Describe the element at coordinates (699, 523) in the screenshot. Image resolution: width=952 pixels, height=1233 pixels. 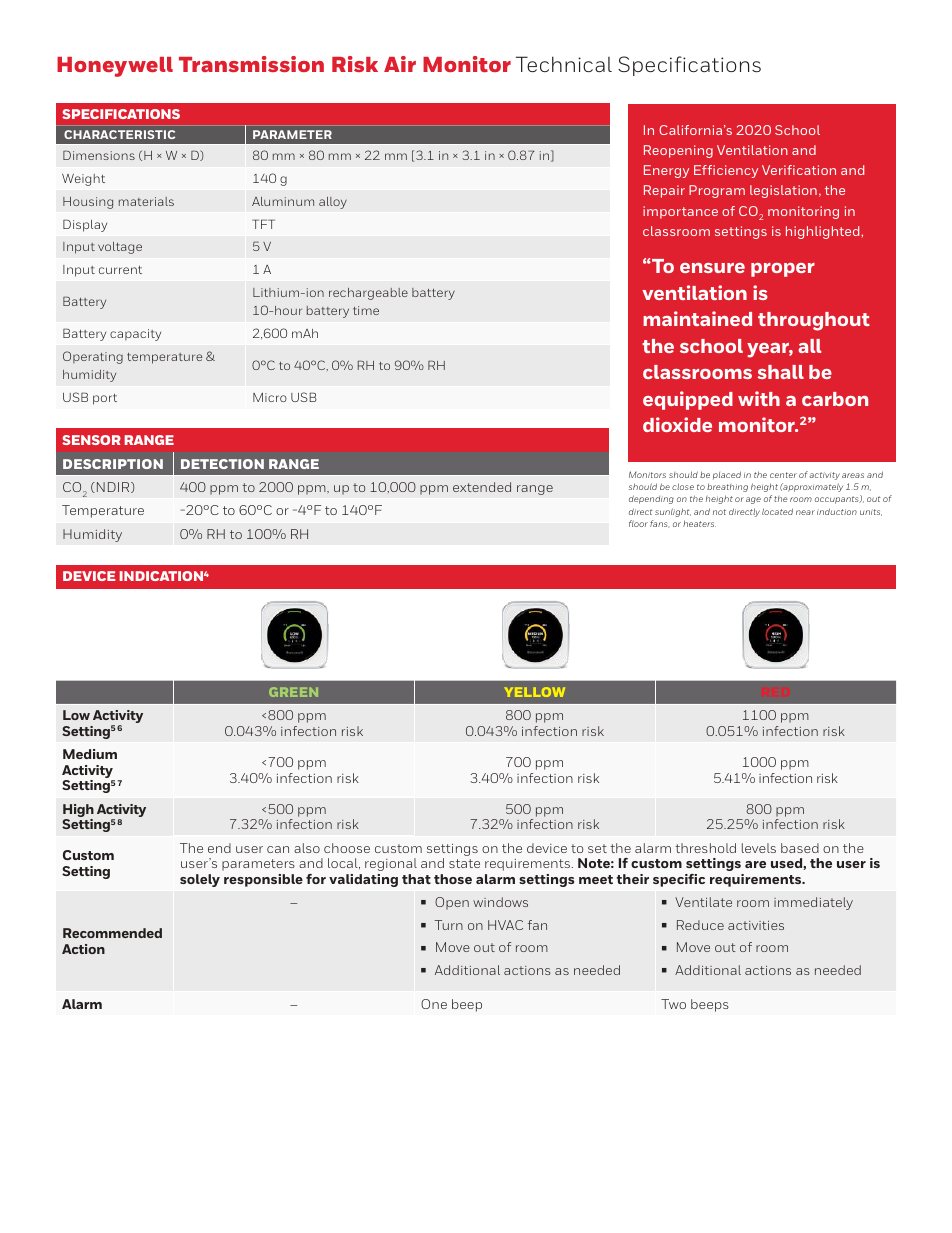
I see `heaters` at that location.
